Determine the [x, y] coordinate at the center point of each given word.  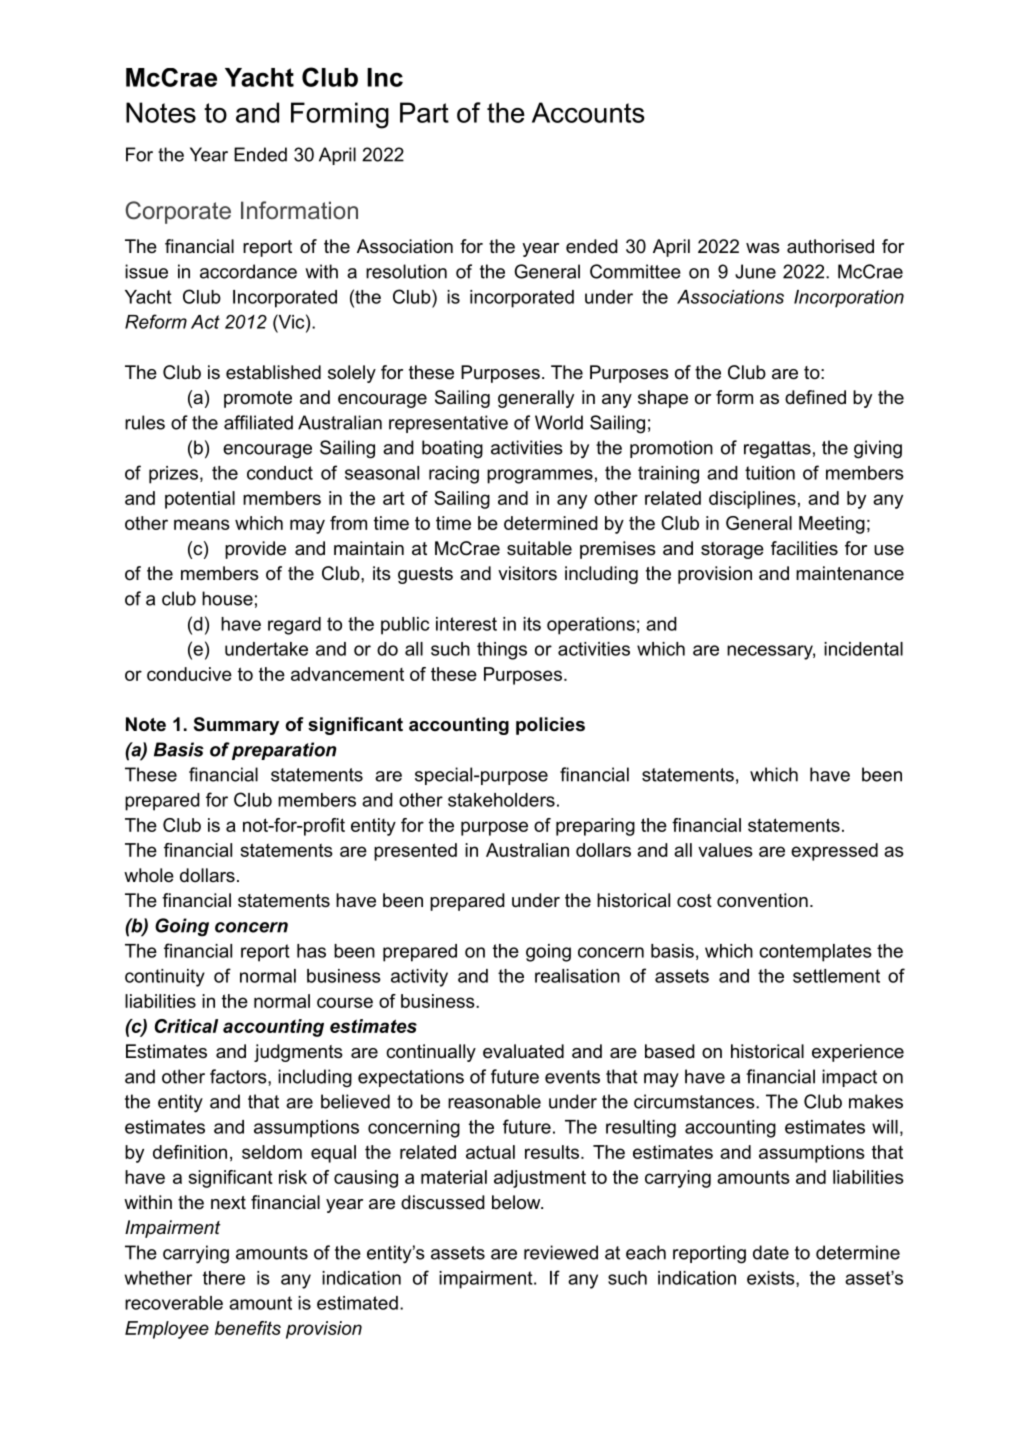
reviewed [561, 1252]
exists [772, 1278]
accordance [248, 271]
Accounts [588, 112]
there [224, 1278]
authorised [830, 246]
